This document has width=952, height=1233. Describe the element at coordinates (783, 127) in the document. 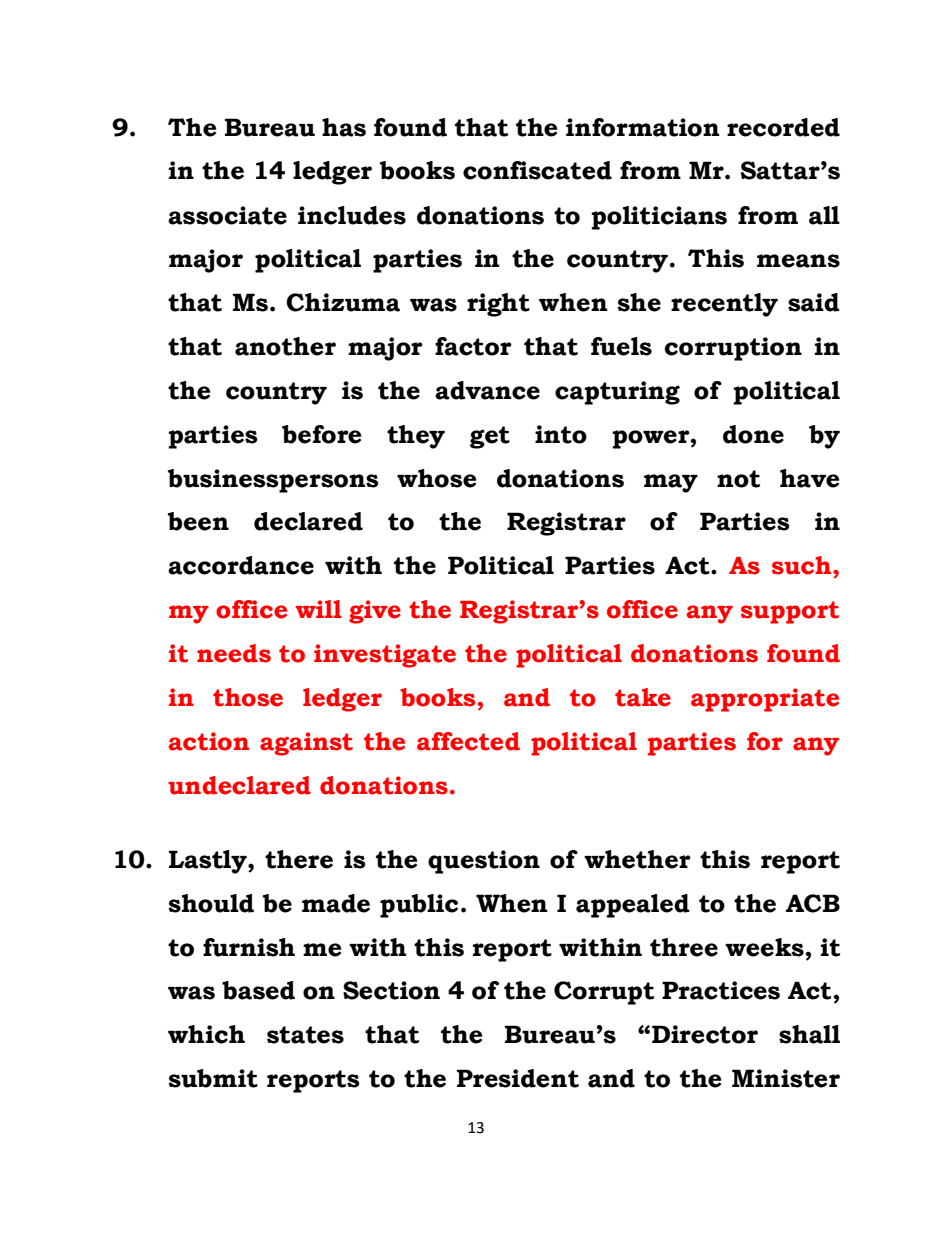

I see `recorded` at that location.
